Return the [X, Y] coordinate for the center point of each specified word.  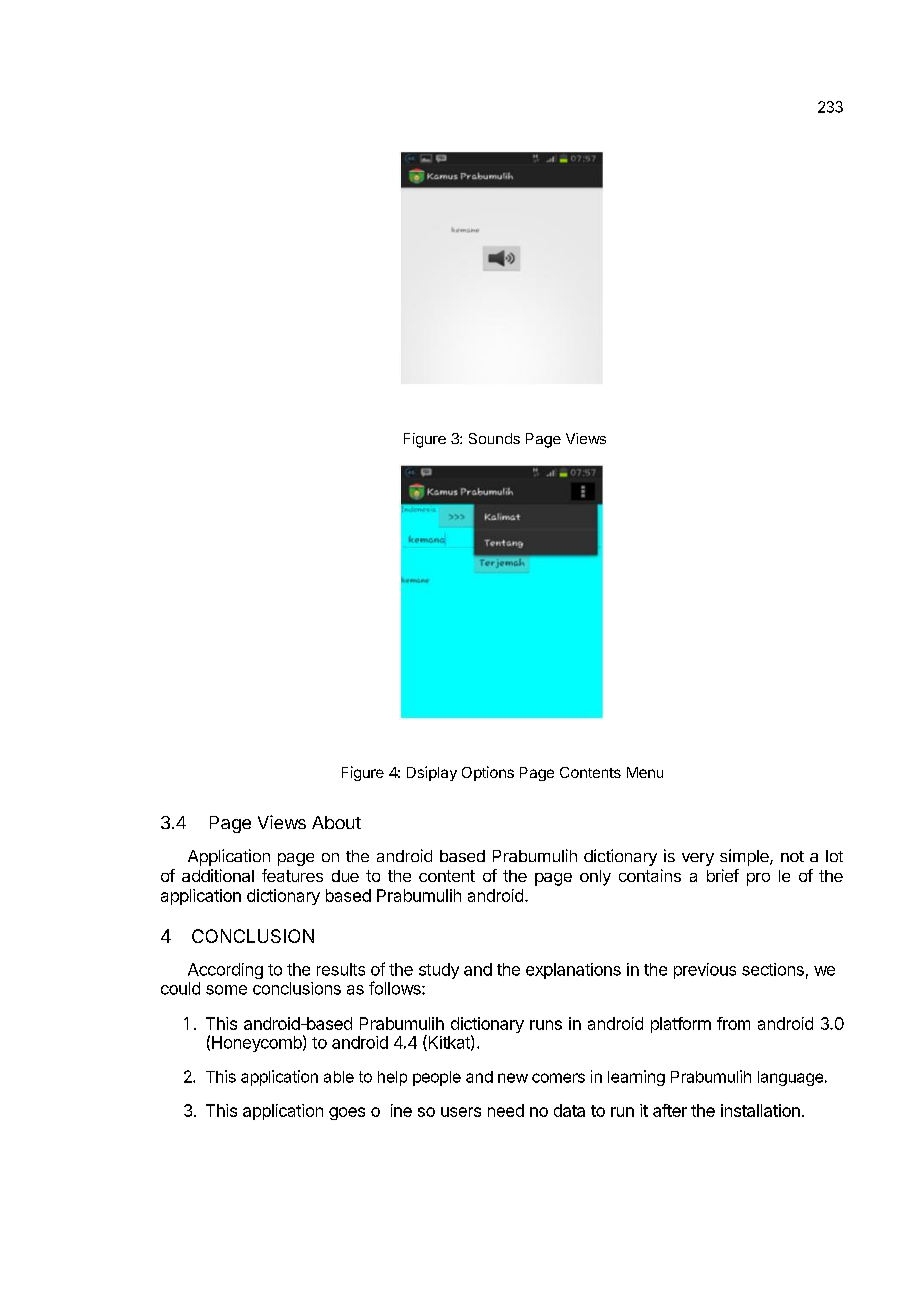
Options [488, 773]
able [339, 1077]
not [792, 856]
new [513, 1078]
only [595, 878]
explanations [573, 971]
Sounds [494, 438]
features [292, 875]
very [698, 859]
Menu [645, 772]
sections [773, 969]
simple [745, 857]
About [336, 822]
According [225, 971]
